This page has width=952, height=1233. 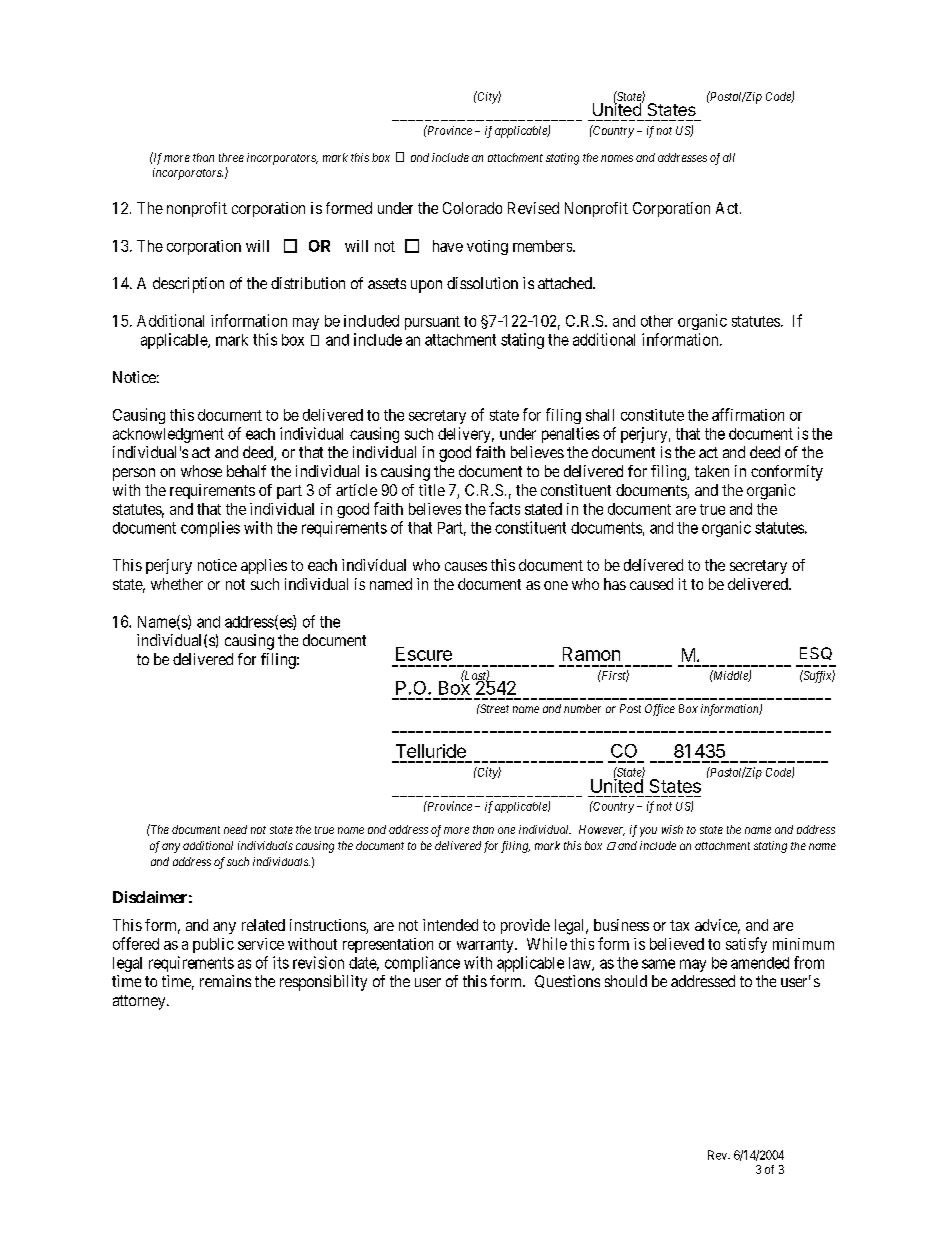 What do you see at coordinates (746, 945) in the page?
I see `satisfy` at bounding box center [746, 945].
